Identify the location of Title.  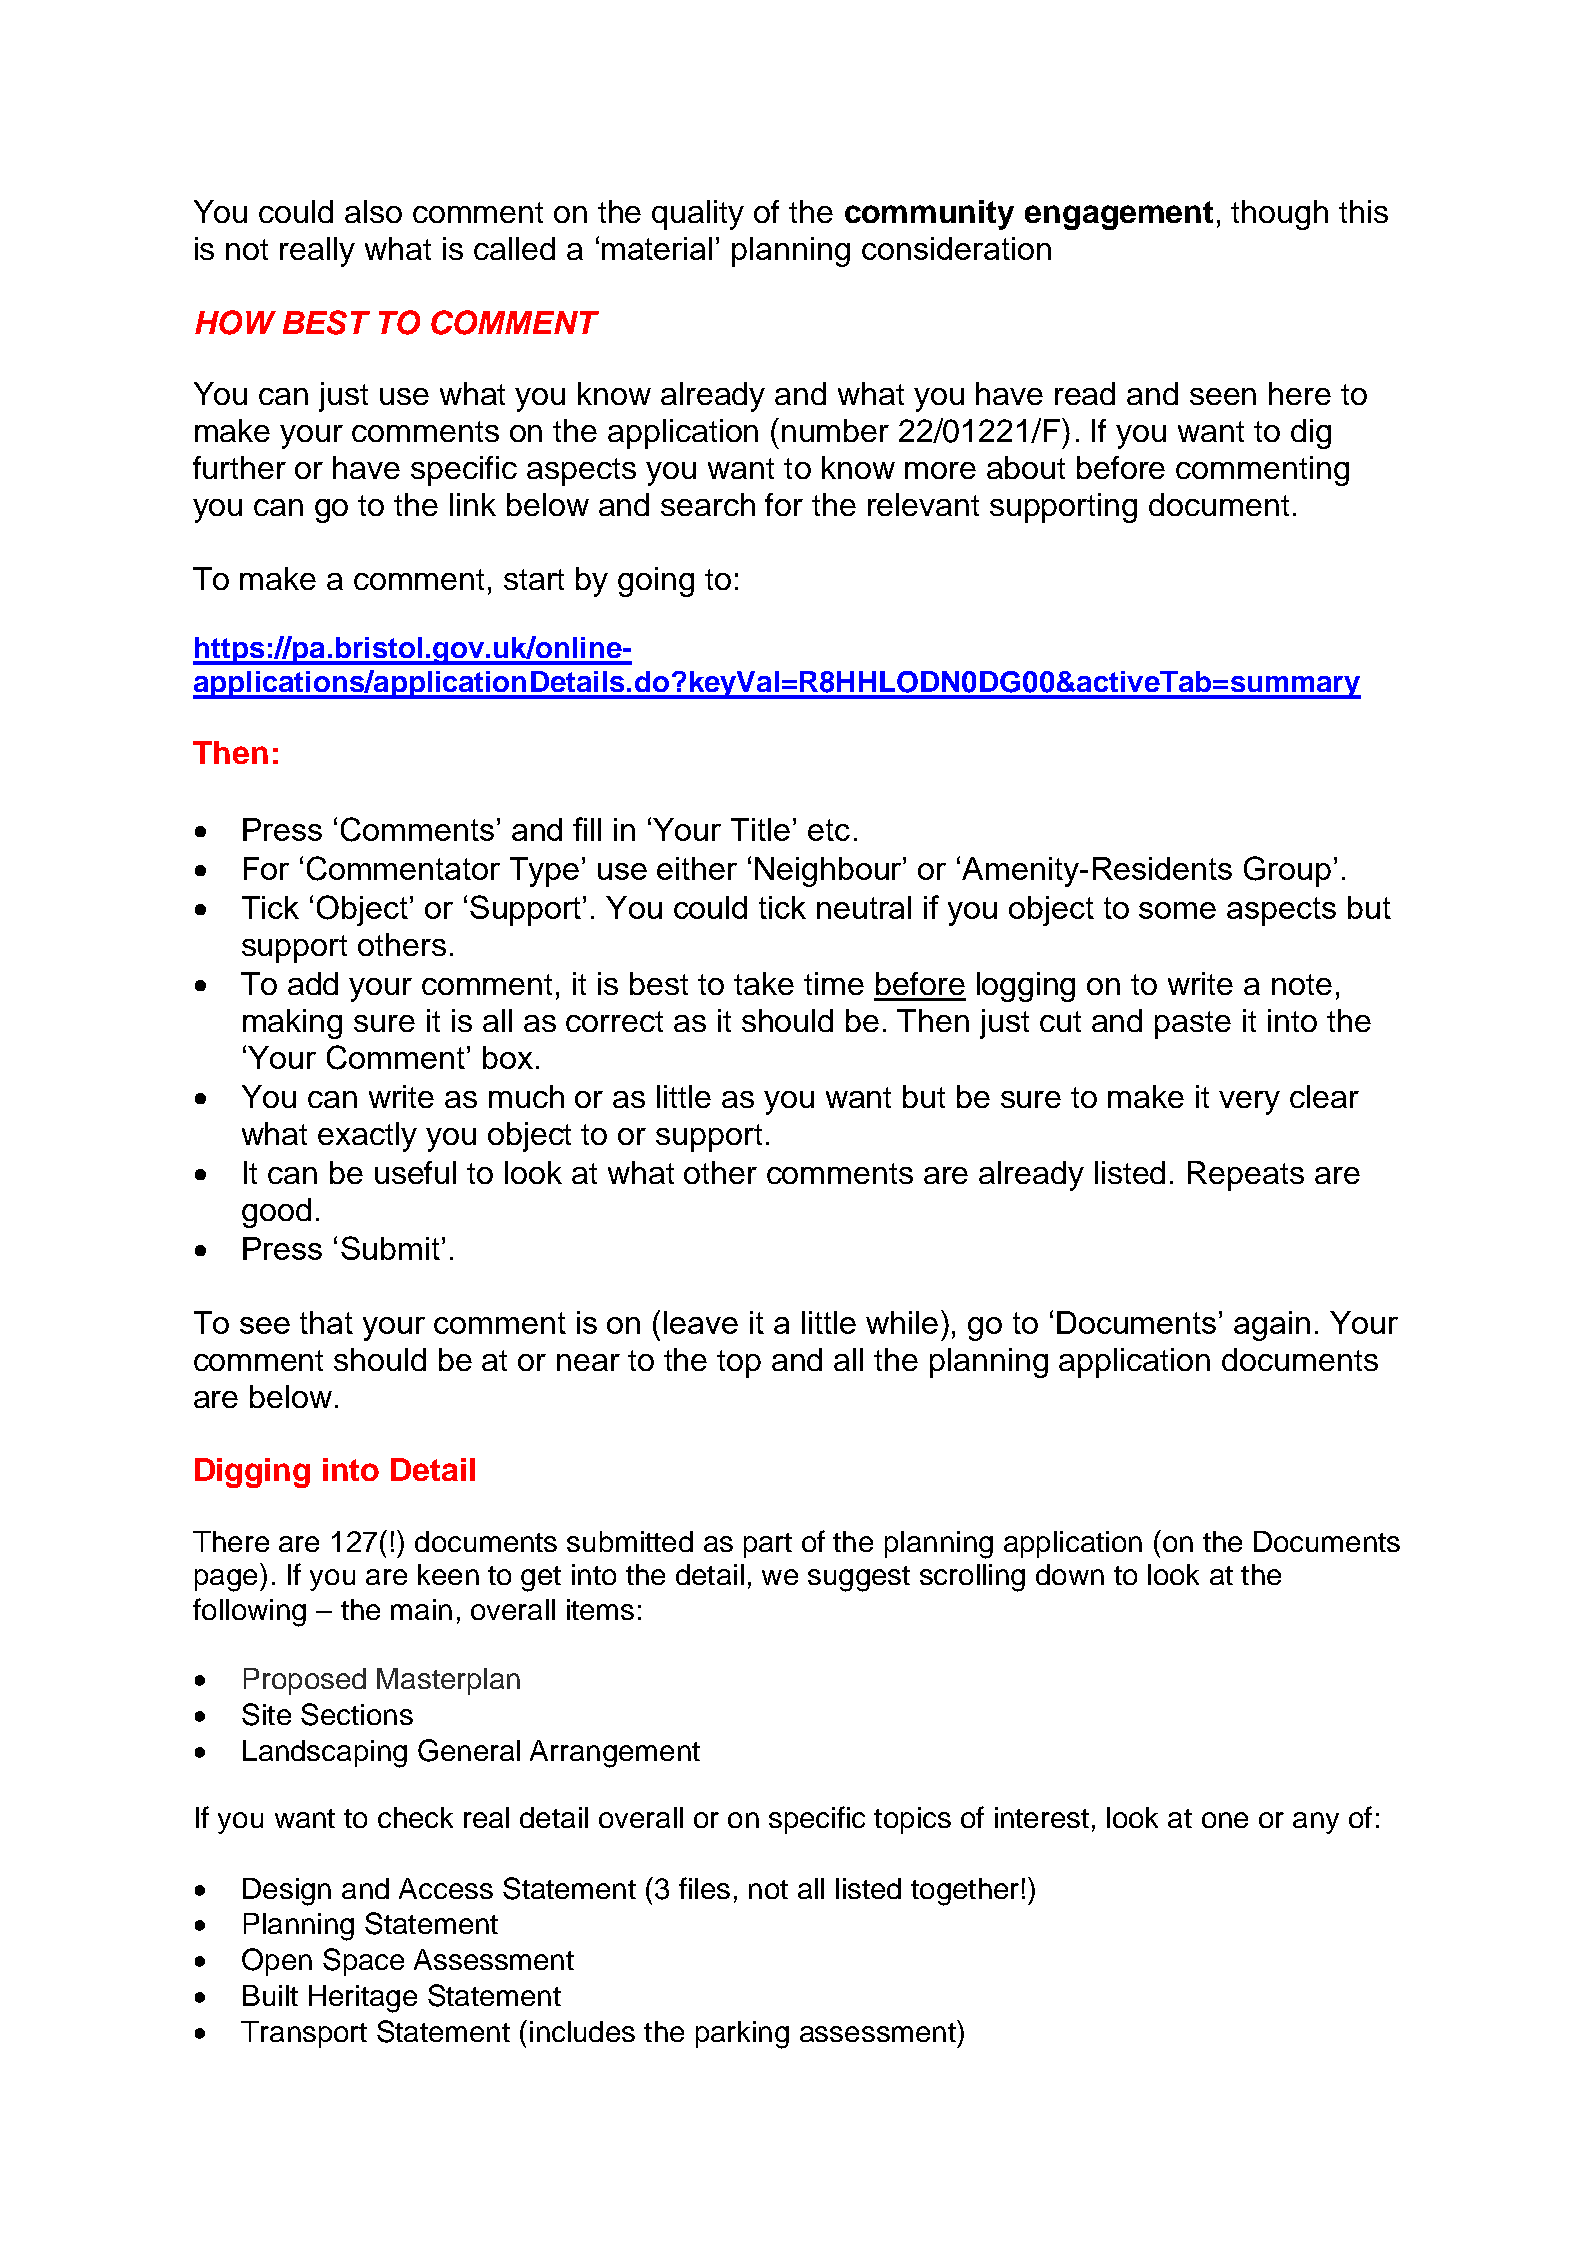
(760, 829).
